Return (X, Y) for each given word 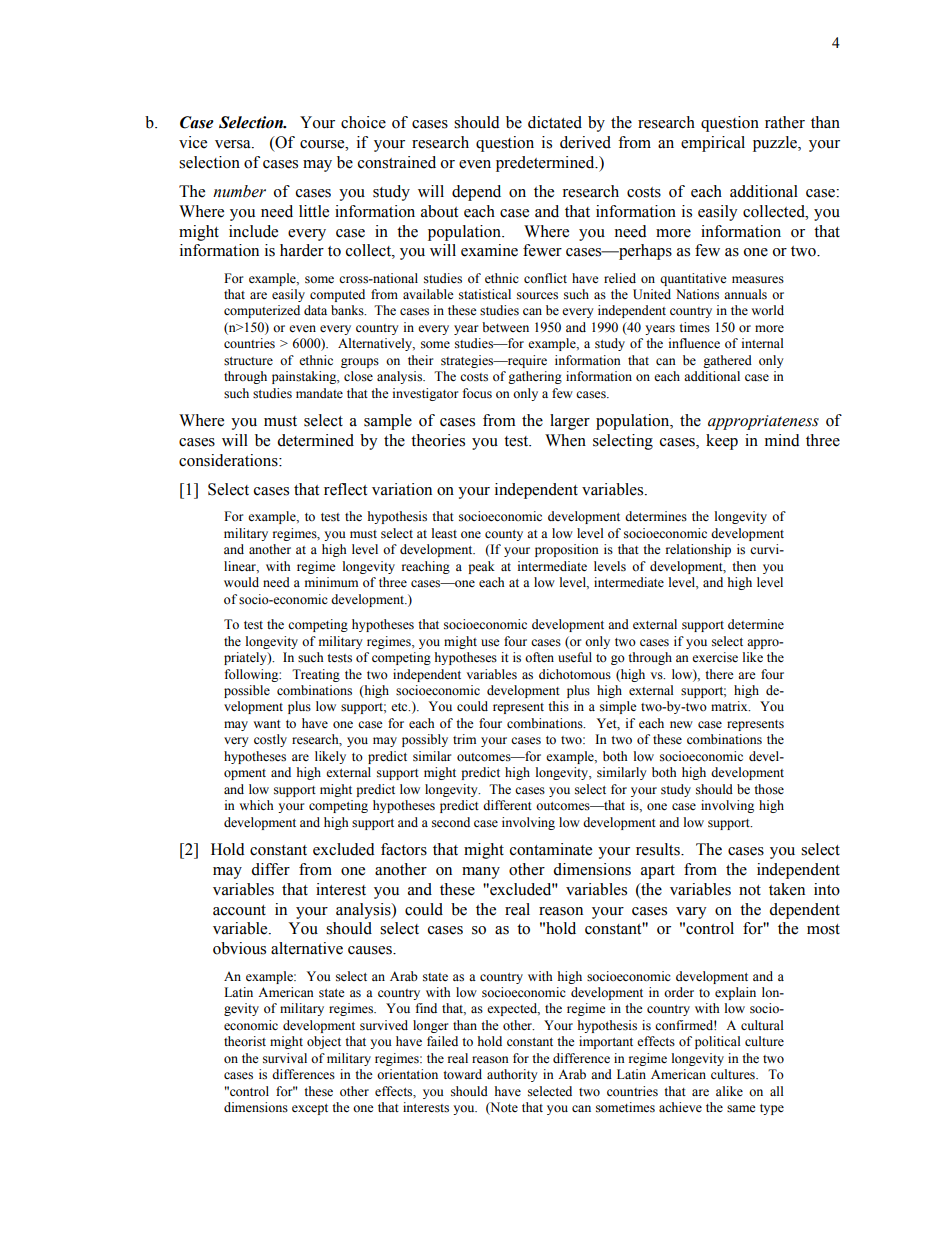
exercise (715, 657)
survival (285, 1058)
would (241, 582)
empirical (713, 144)
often (539, 657)
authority (512, 1075)
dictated (555, 122)
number (239, 191)
